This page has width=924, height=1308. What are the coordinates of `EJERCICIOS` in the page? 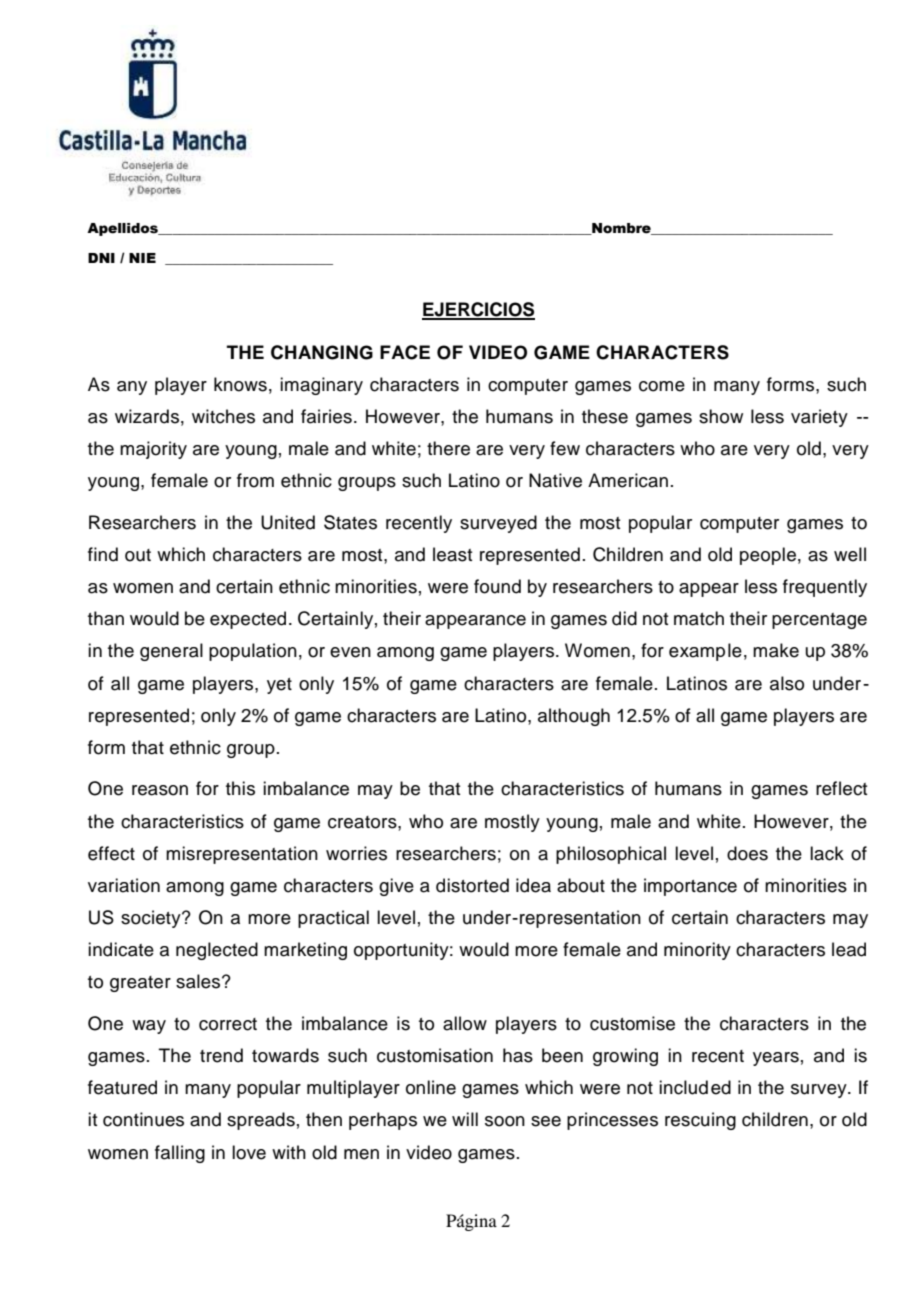 It's located at (478, 310).
